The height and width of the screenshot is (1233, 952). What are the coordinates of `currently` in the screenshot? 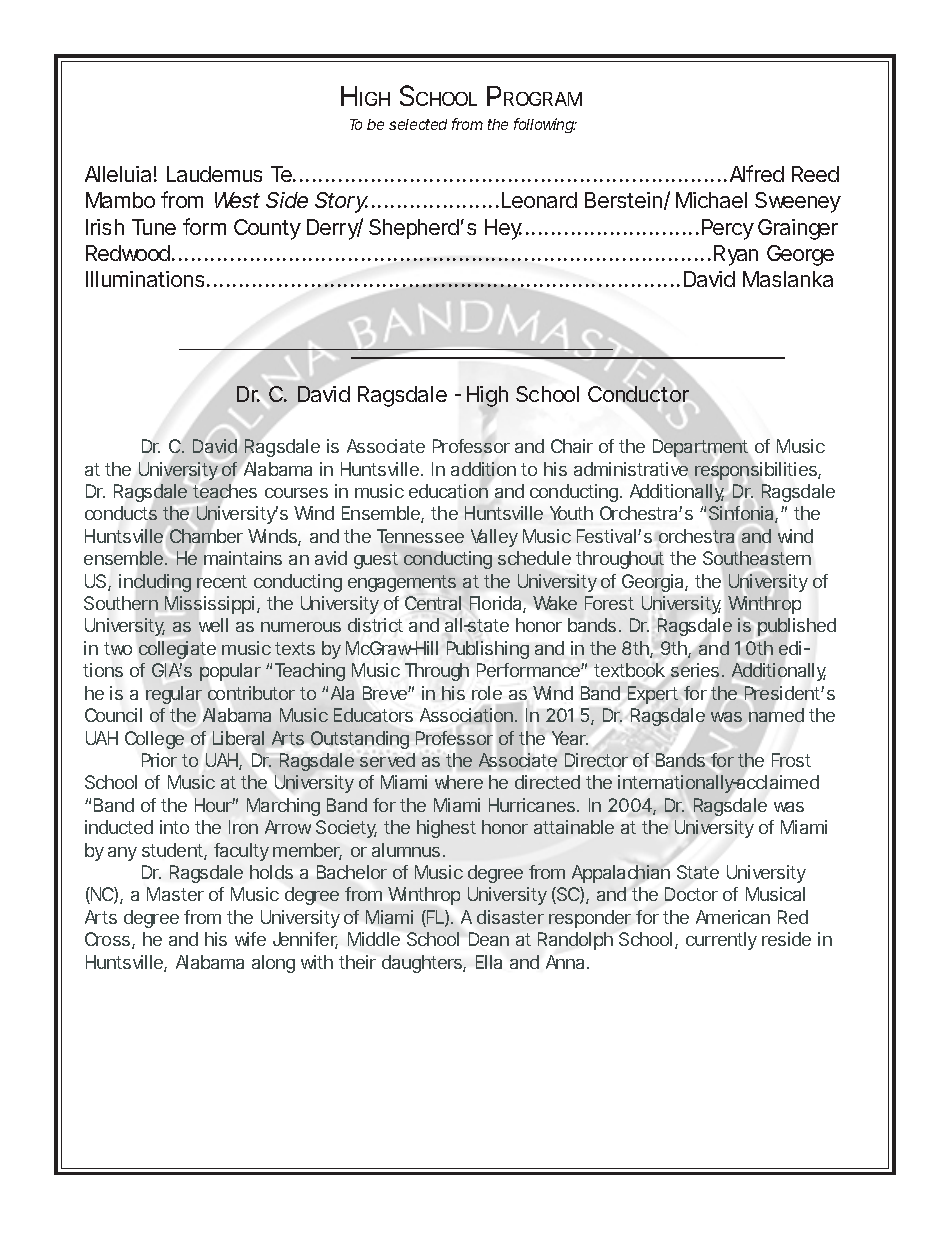 It's located at (721, 941).
